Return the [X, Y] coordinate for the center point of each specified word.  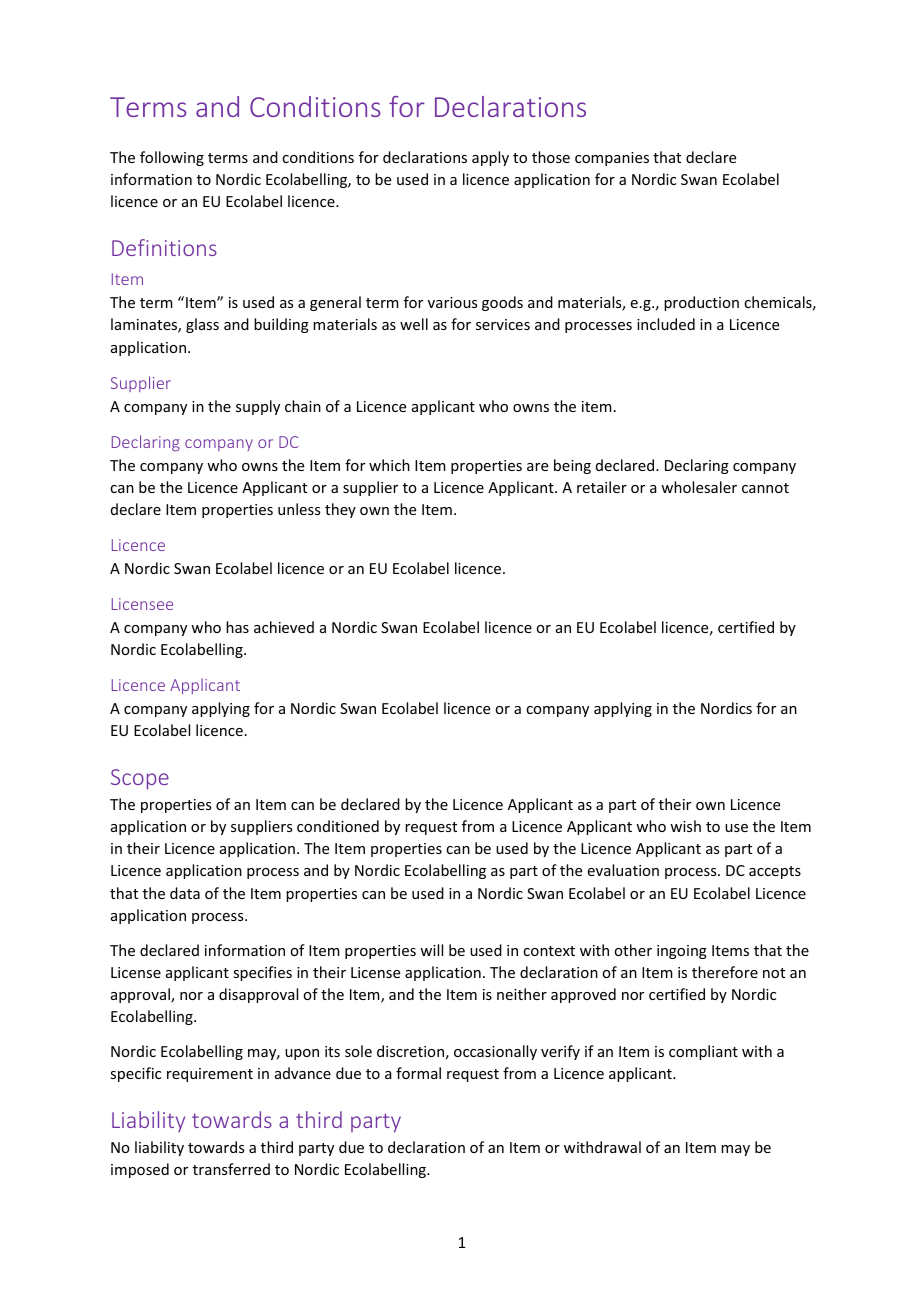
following [172, 158]
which [389, 465]
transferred [231, 1169]
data [185, 893]
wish [685, 826]
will [431, 950]
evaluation [623, 870]
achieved [284, 627]
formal [418, 1073]
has [237, 627]
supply [258, 407]
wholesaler [699, 487]
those [551, 157]
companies [612, 159]
